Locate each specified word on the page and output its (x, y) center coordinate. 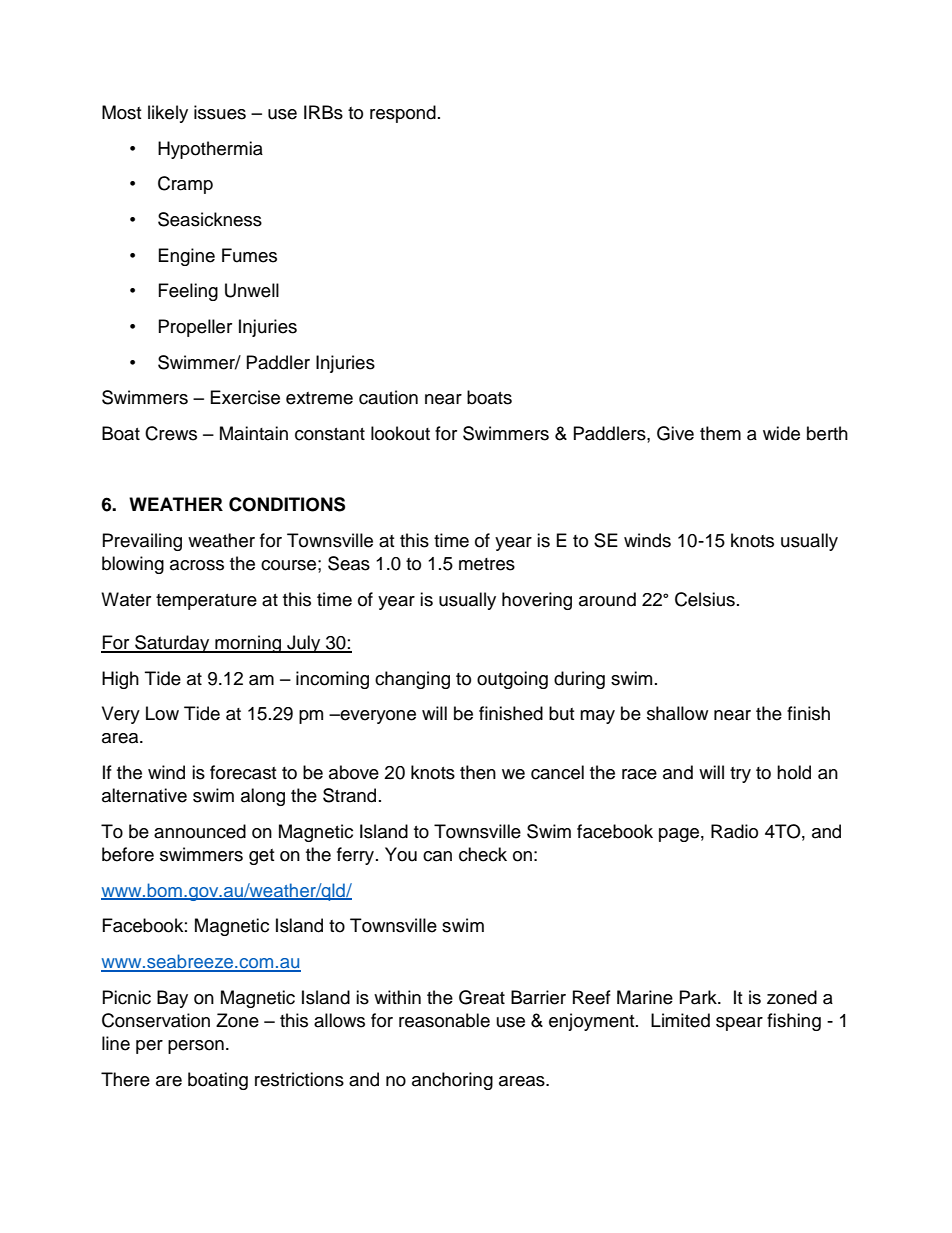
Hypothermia (210, 150)
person (196, 1047)
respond (403, 114)
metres (487, 564)
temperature (206, 602)
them (720, 433)
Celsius (705, 599)
